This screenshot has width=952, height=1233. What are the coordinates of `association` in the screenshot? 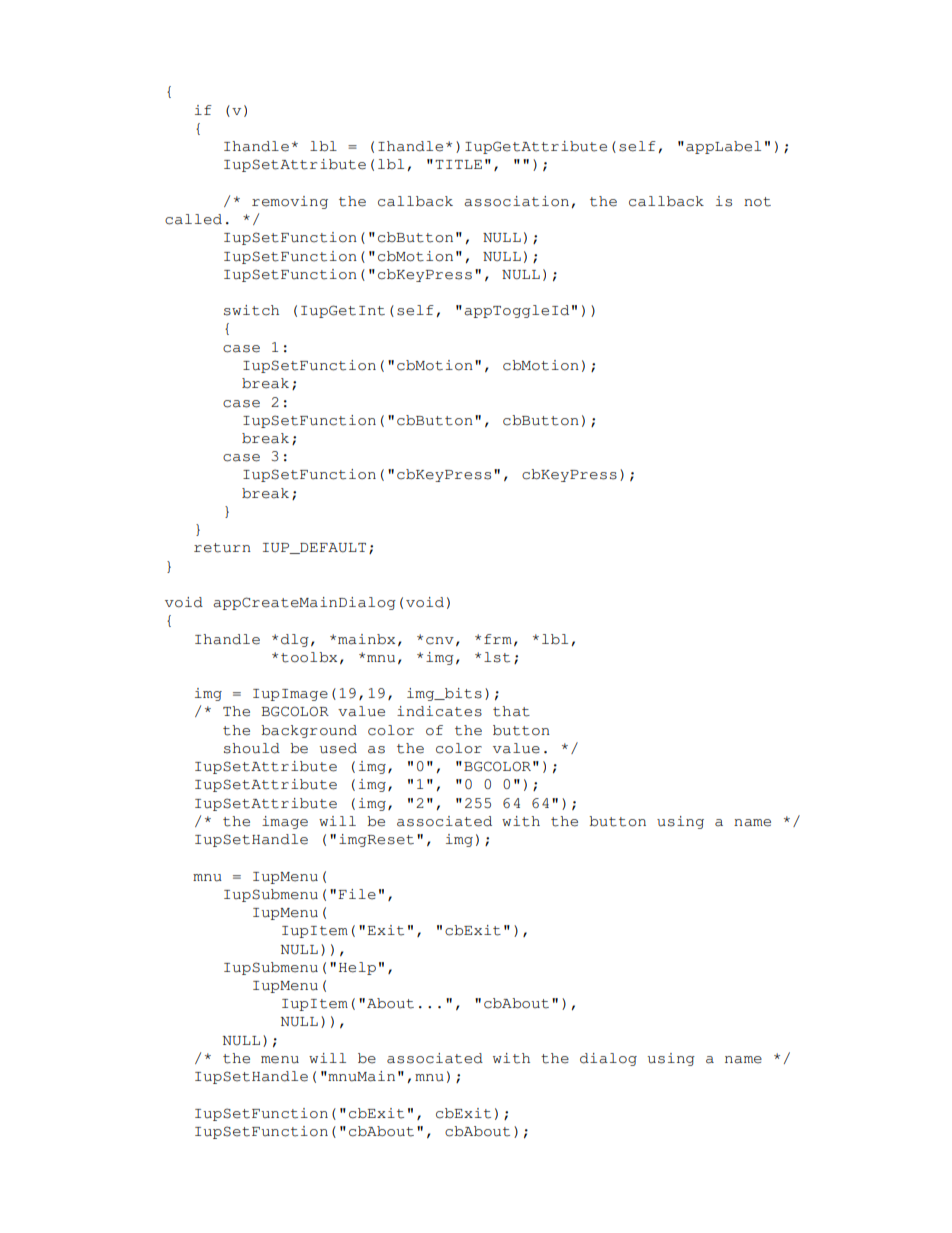 It's located at (516, 201).
